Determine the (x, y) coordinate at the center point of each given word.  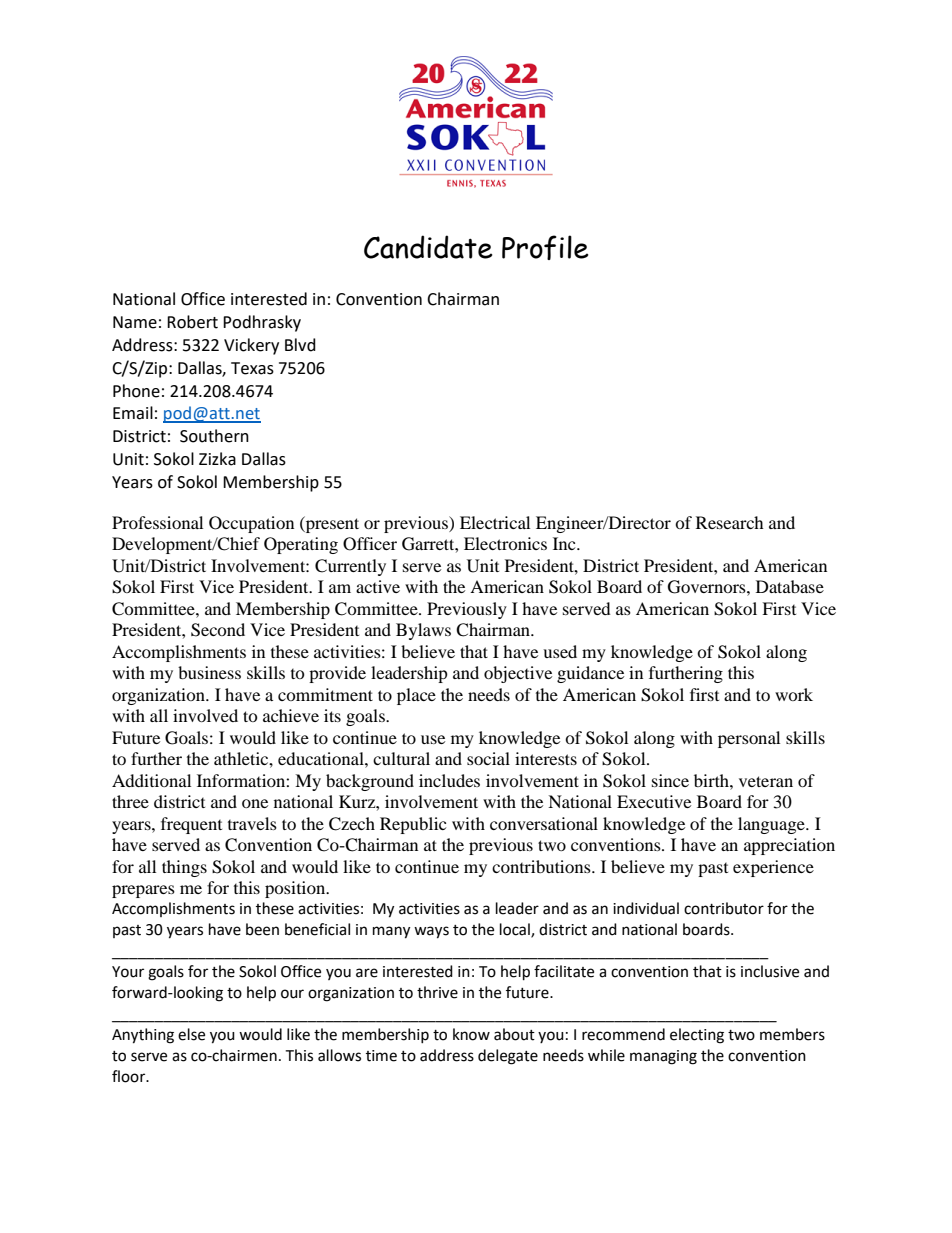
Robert (192, 322)
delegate (508, 1057)
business (209, 672)
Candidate (428, 247)
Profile (545, 247)
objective (518, 674)
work (794, 694)
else (191, 1034)
